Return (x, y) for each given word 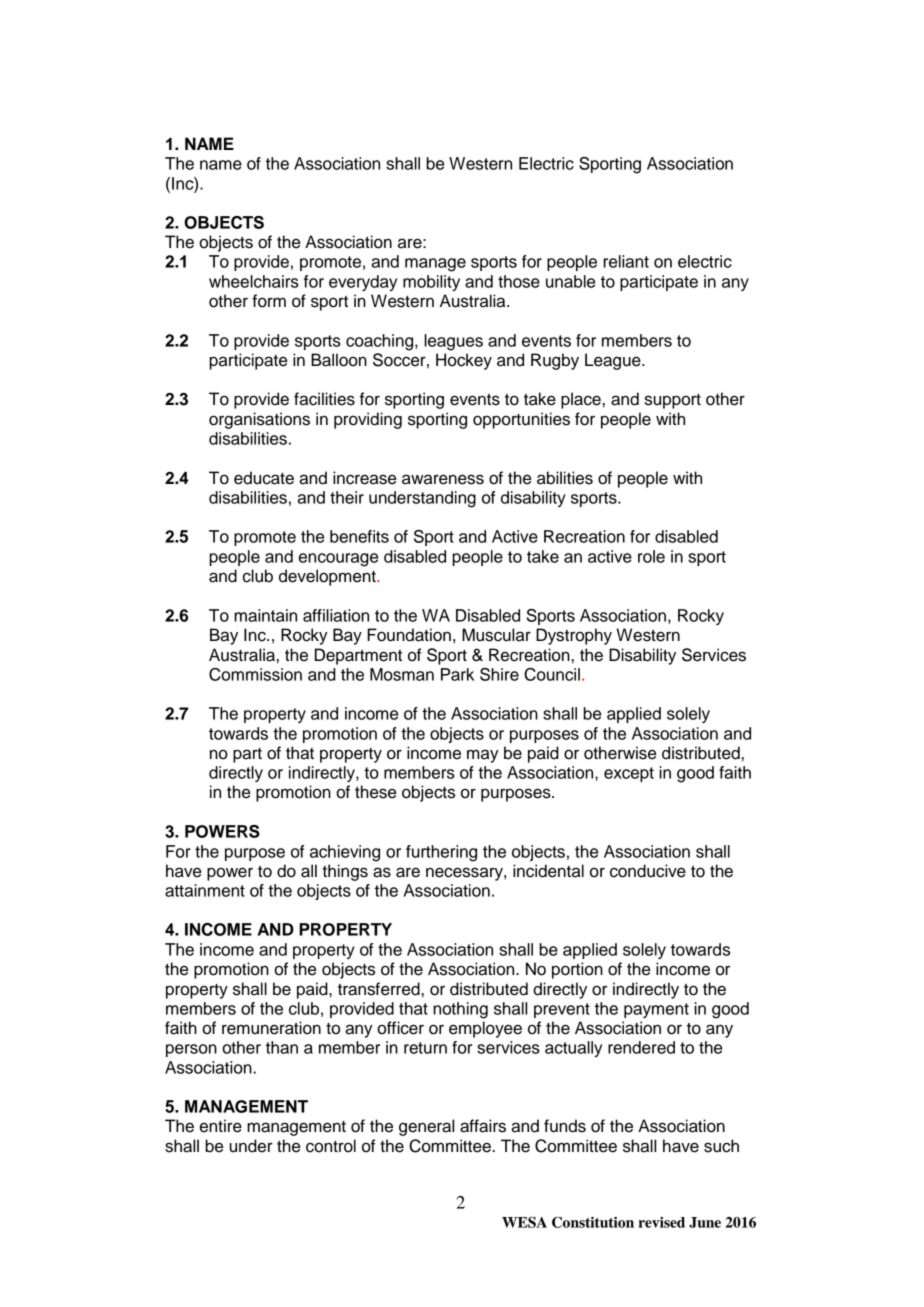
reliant (626, 261)
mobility (431, 283)
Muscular (496, 635)
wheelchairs (254, 281)
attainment (205, 890)
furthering (441, 853)
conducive (648, 871)
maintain (265, 615)
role (651, 556)
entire (221, 1126)
